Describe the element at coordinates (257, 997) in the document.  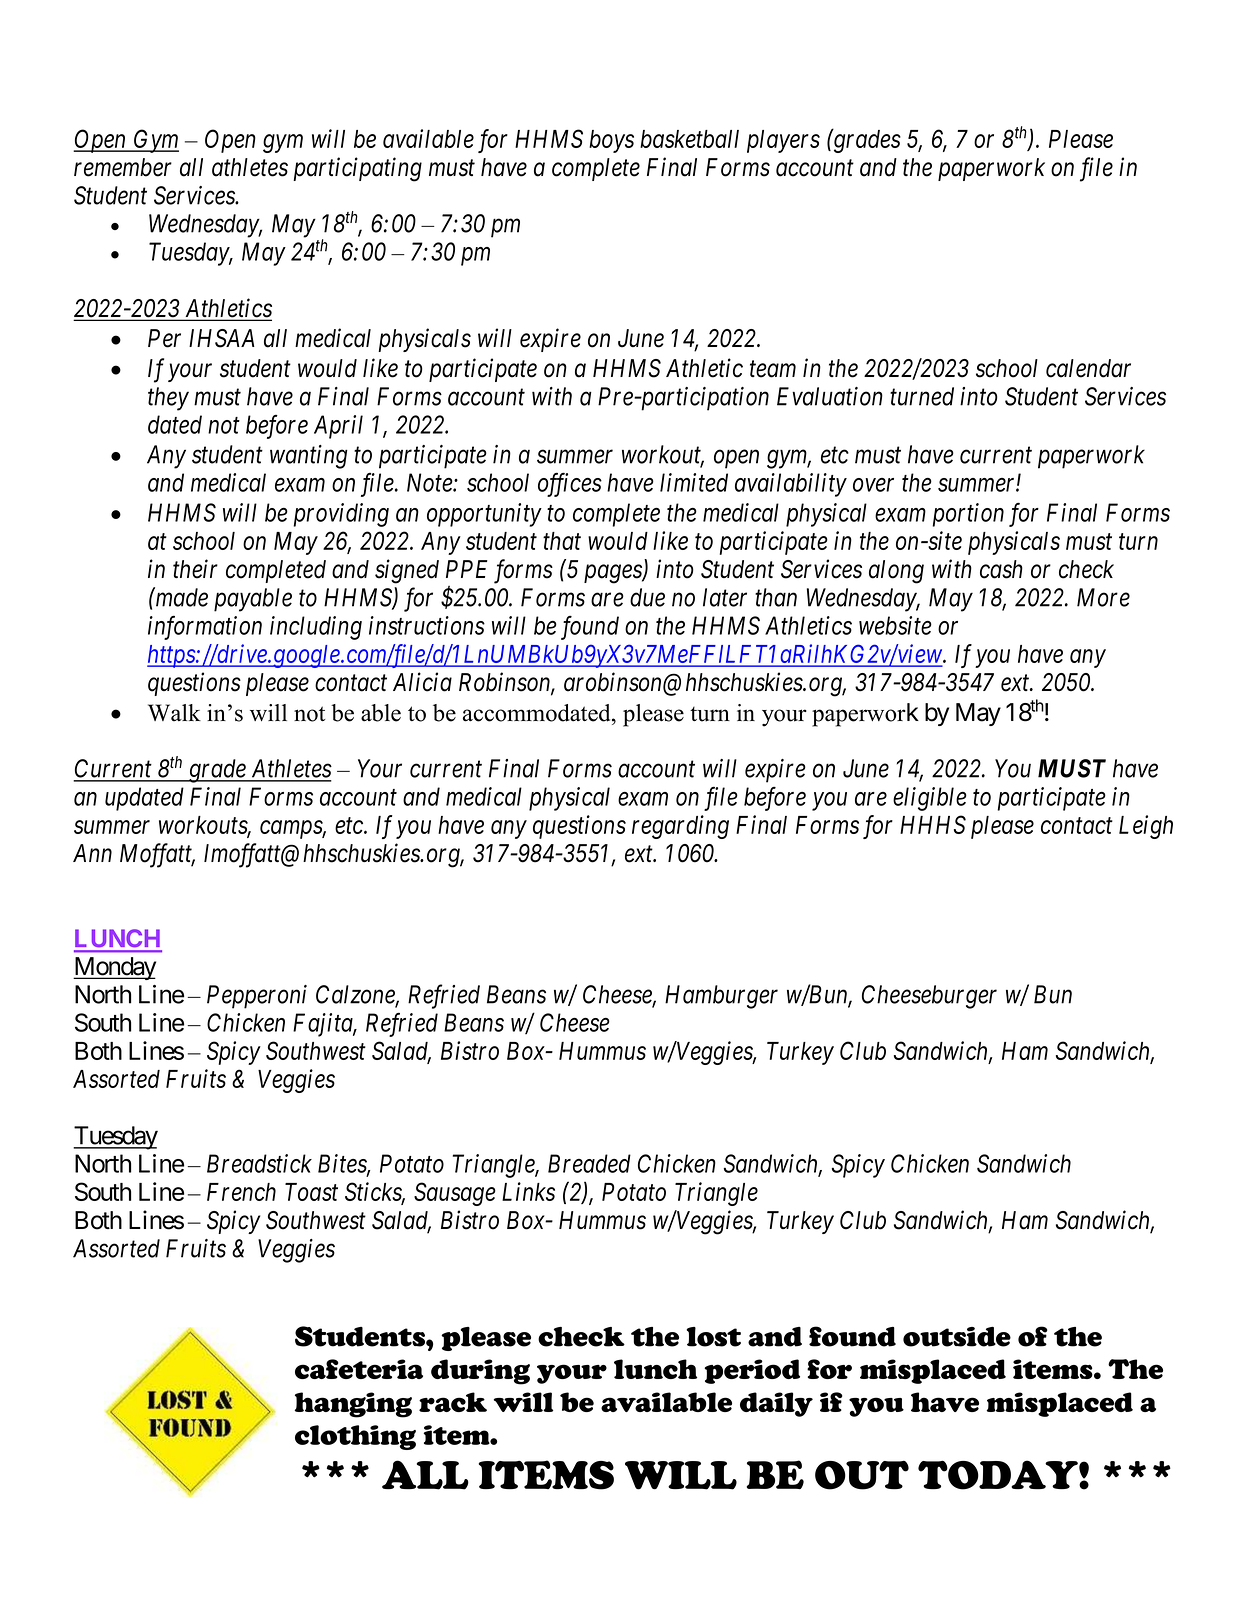
I see `Pepperoni` at that location.
